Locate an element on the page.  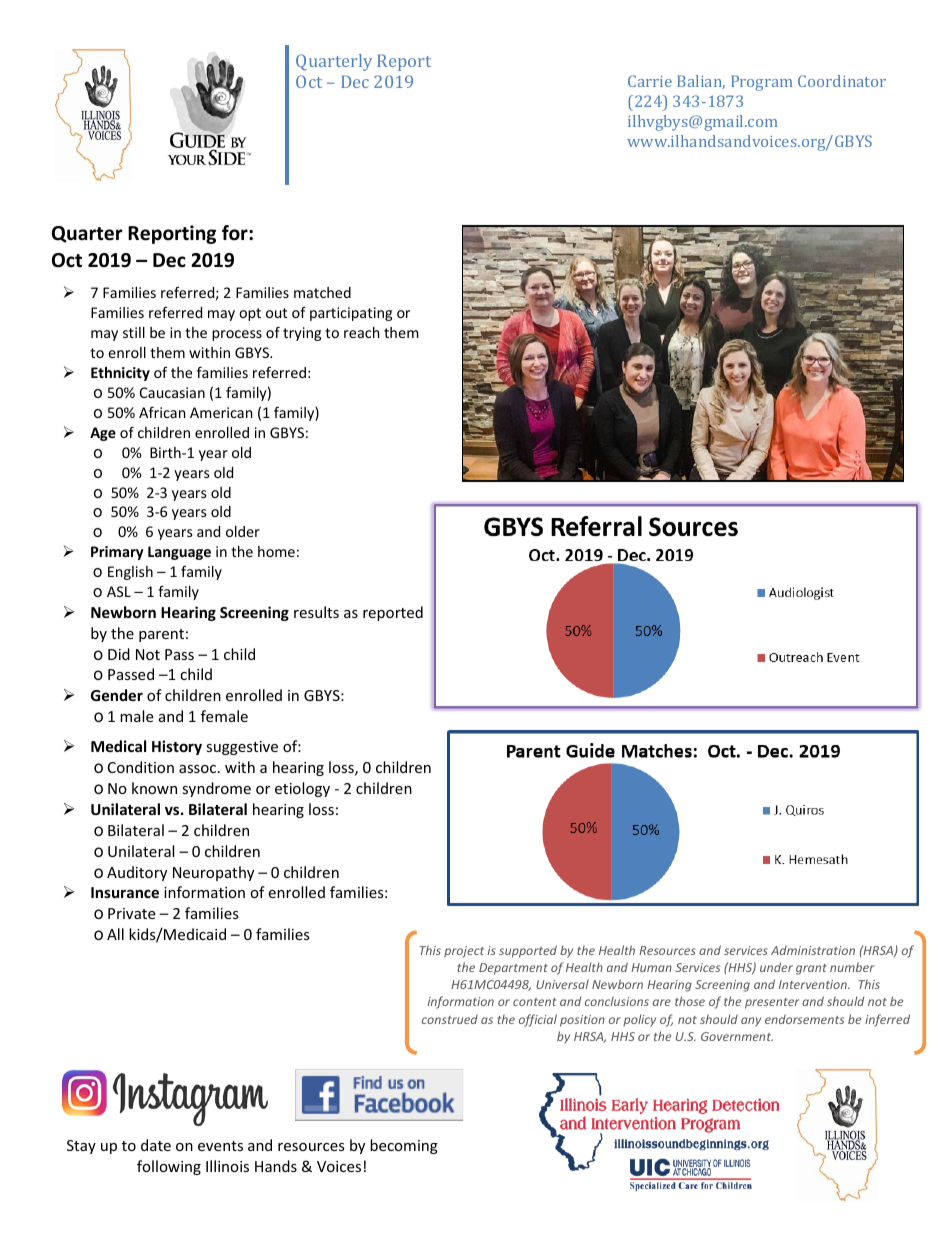
History is located at coordinates (177, 747).
